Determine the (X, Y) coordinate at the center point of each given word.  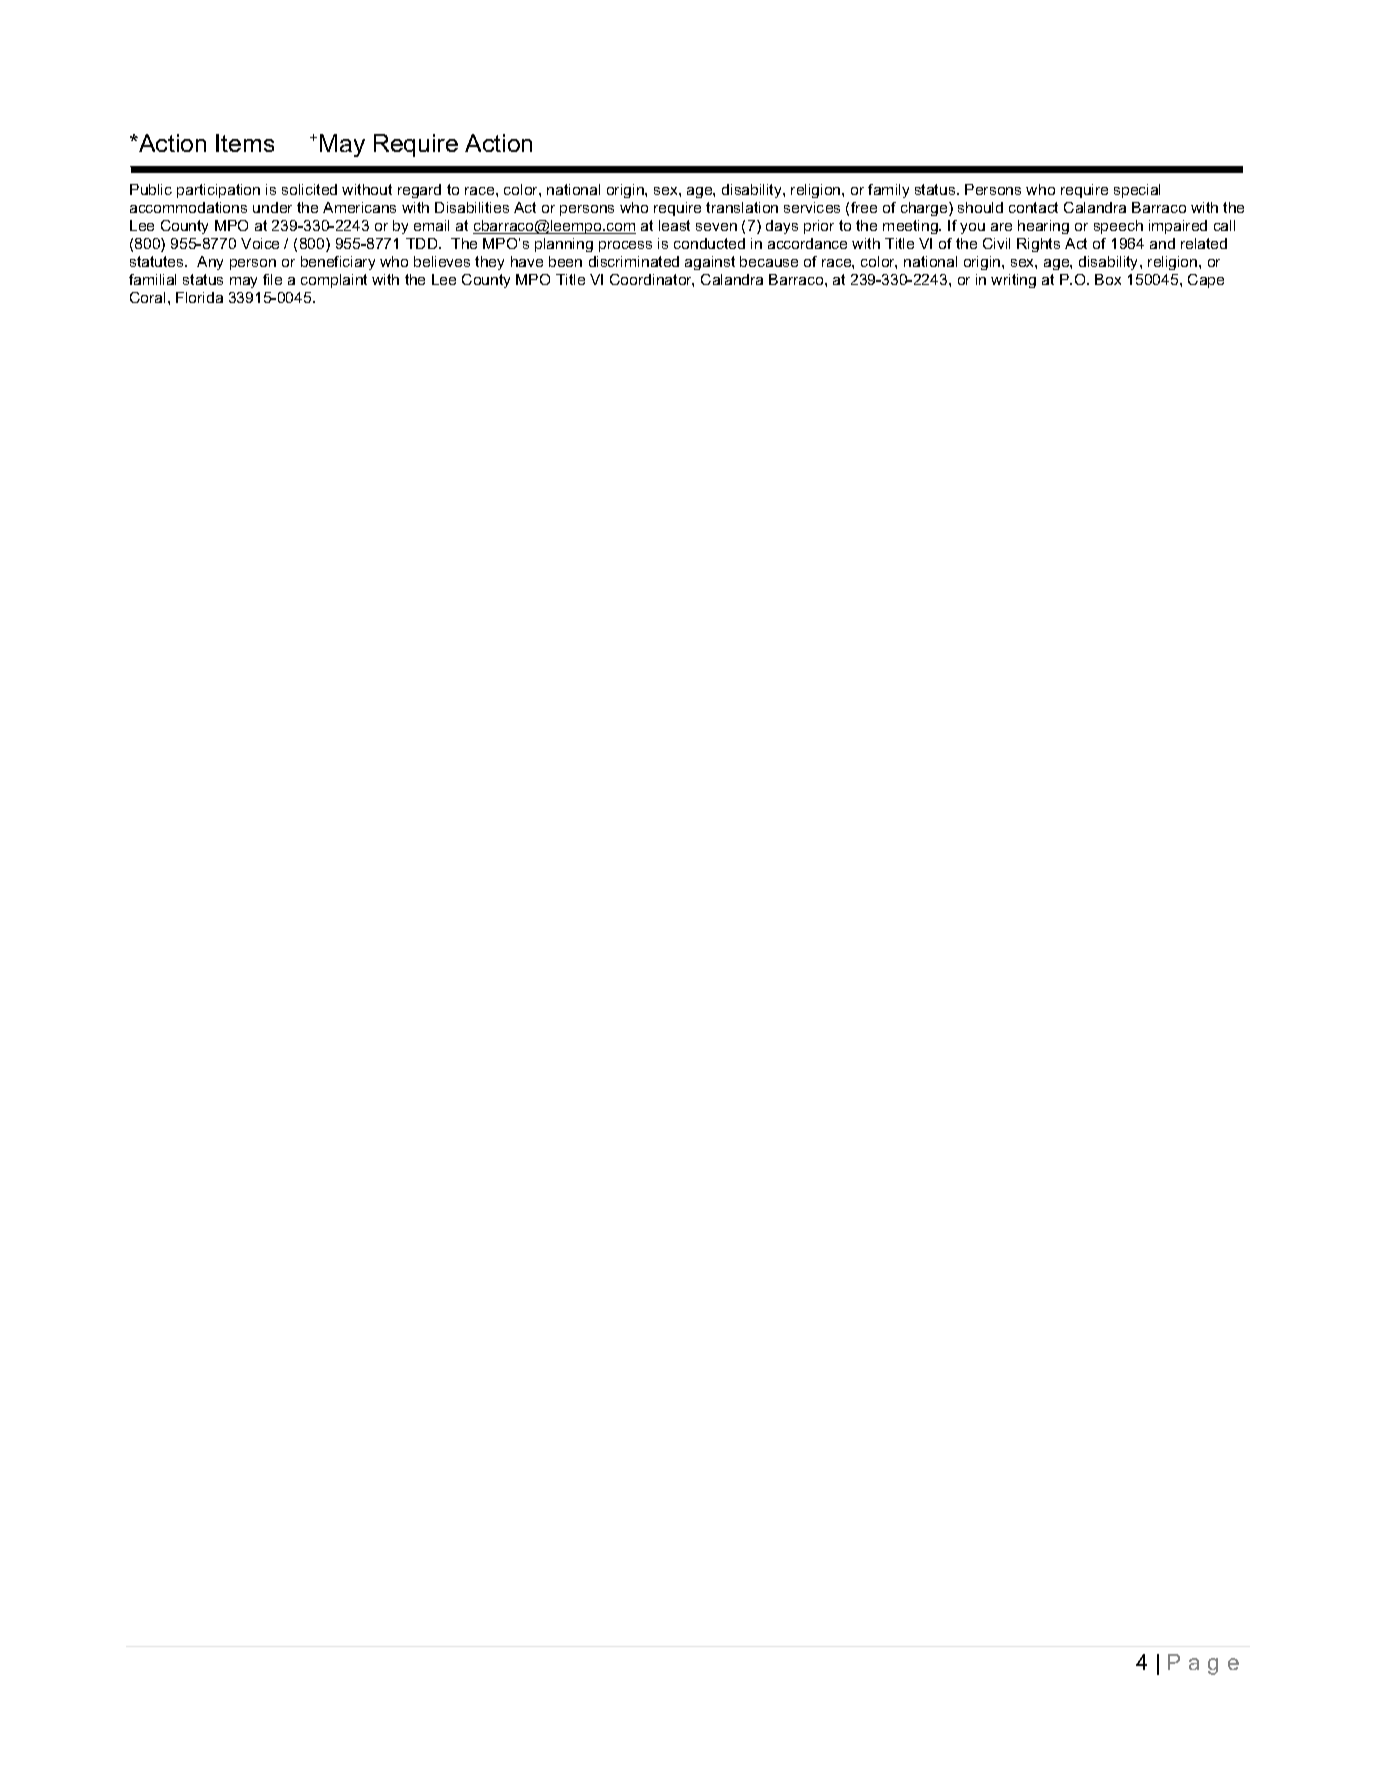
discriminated (634, 261)
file (272, 279)
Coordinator (652, 280)
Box (1108, 279)
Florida (199, 297)
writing (1013, 281)
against (710, 263)
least (674, 225)
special (1137, 191)
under (272, 207)
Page (1203, 1664)
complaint (334, 281)
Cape (1206, 281)
